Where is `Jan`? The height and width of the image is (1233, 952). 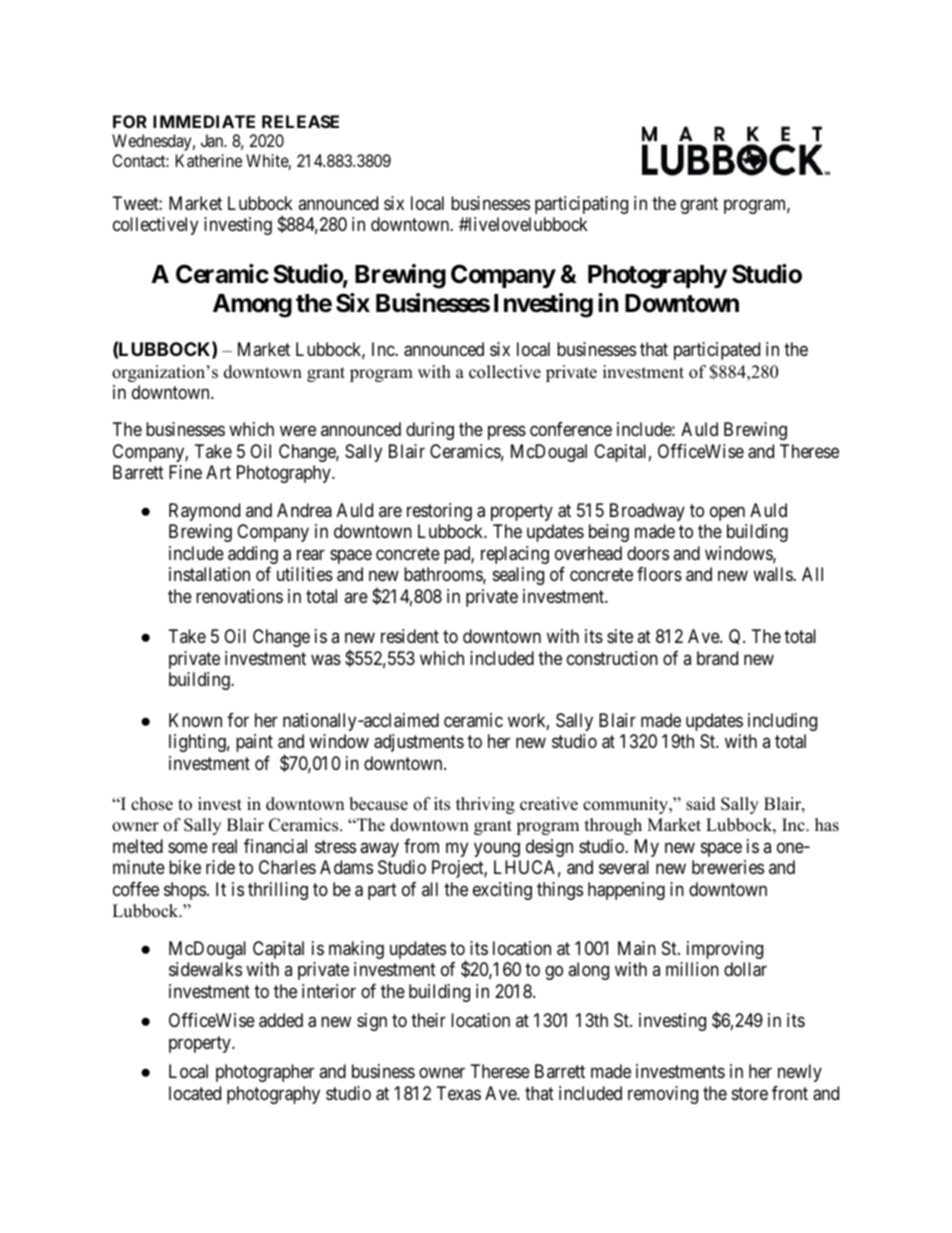 Jan is located at coordinates (213, 140).
